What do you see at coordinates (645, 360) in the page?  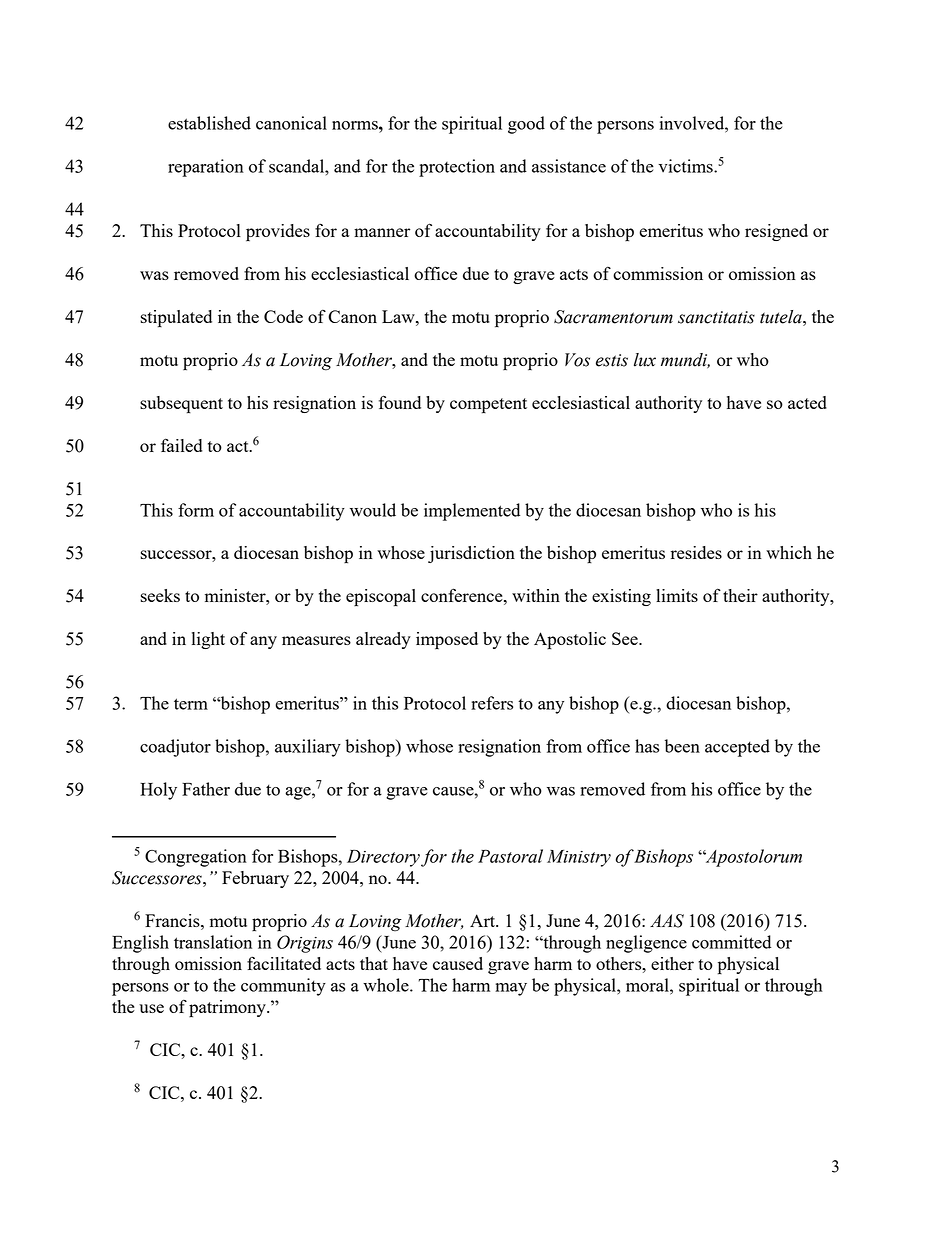 I see `lux` at bounding box center [645, 360].
